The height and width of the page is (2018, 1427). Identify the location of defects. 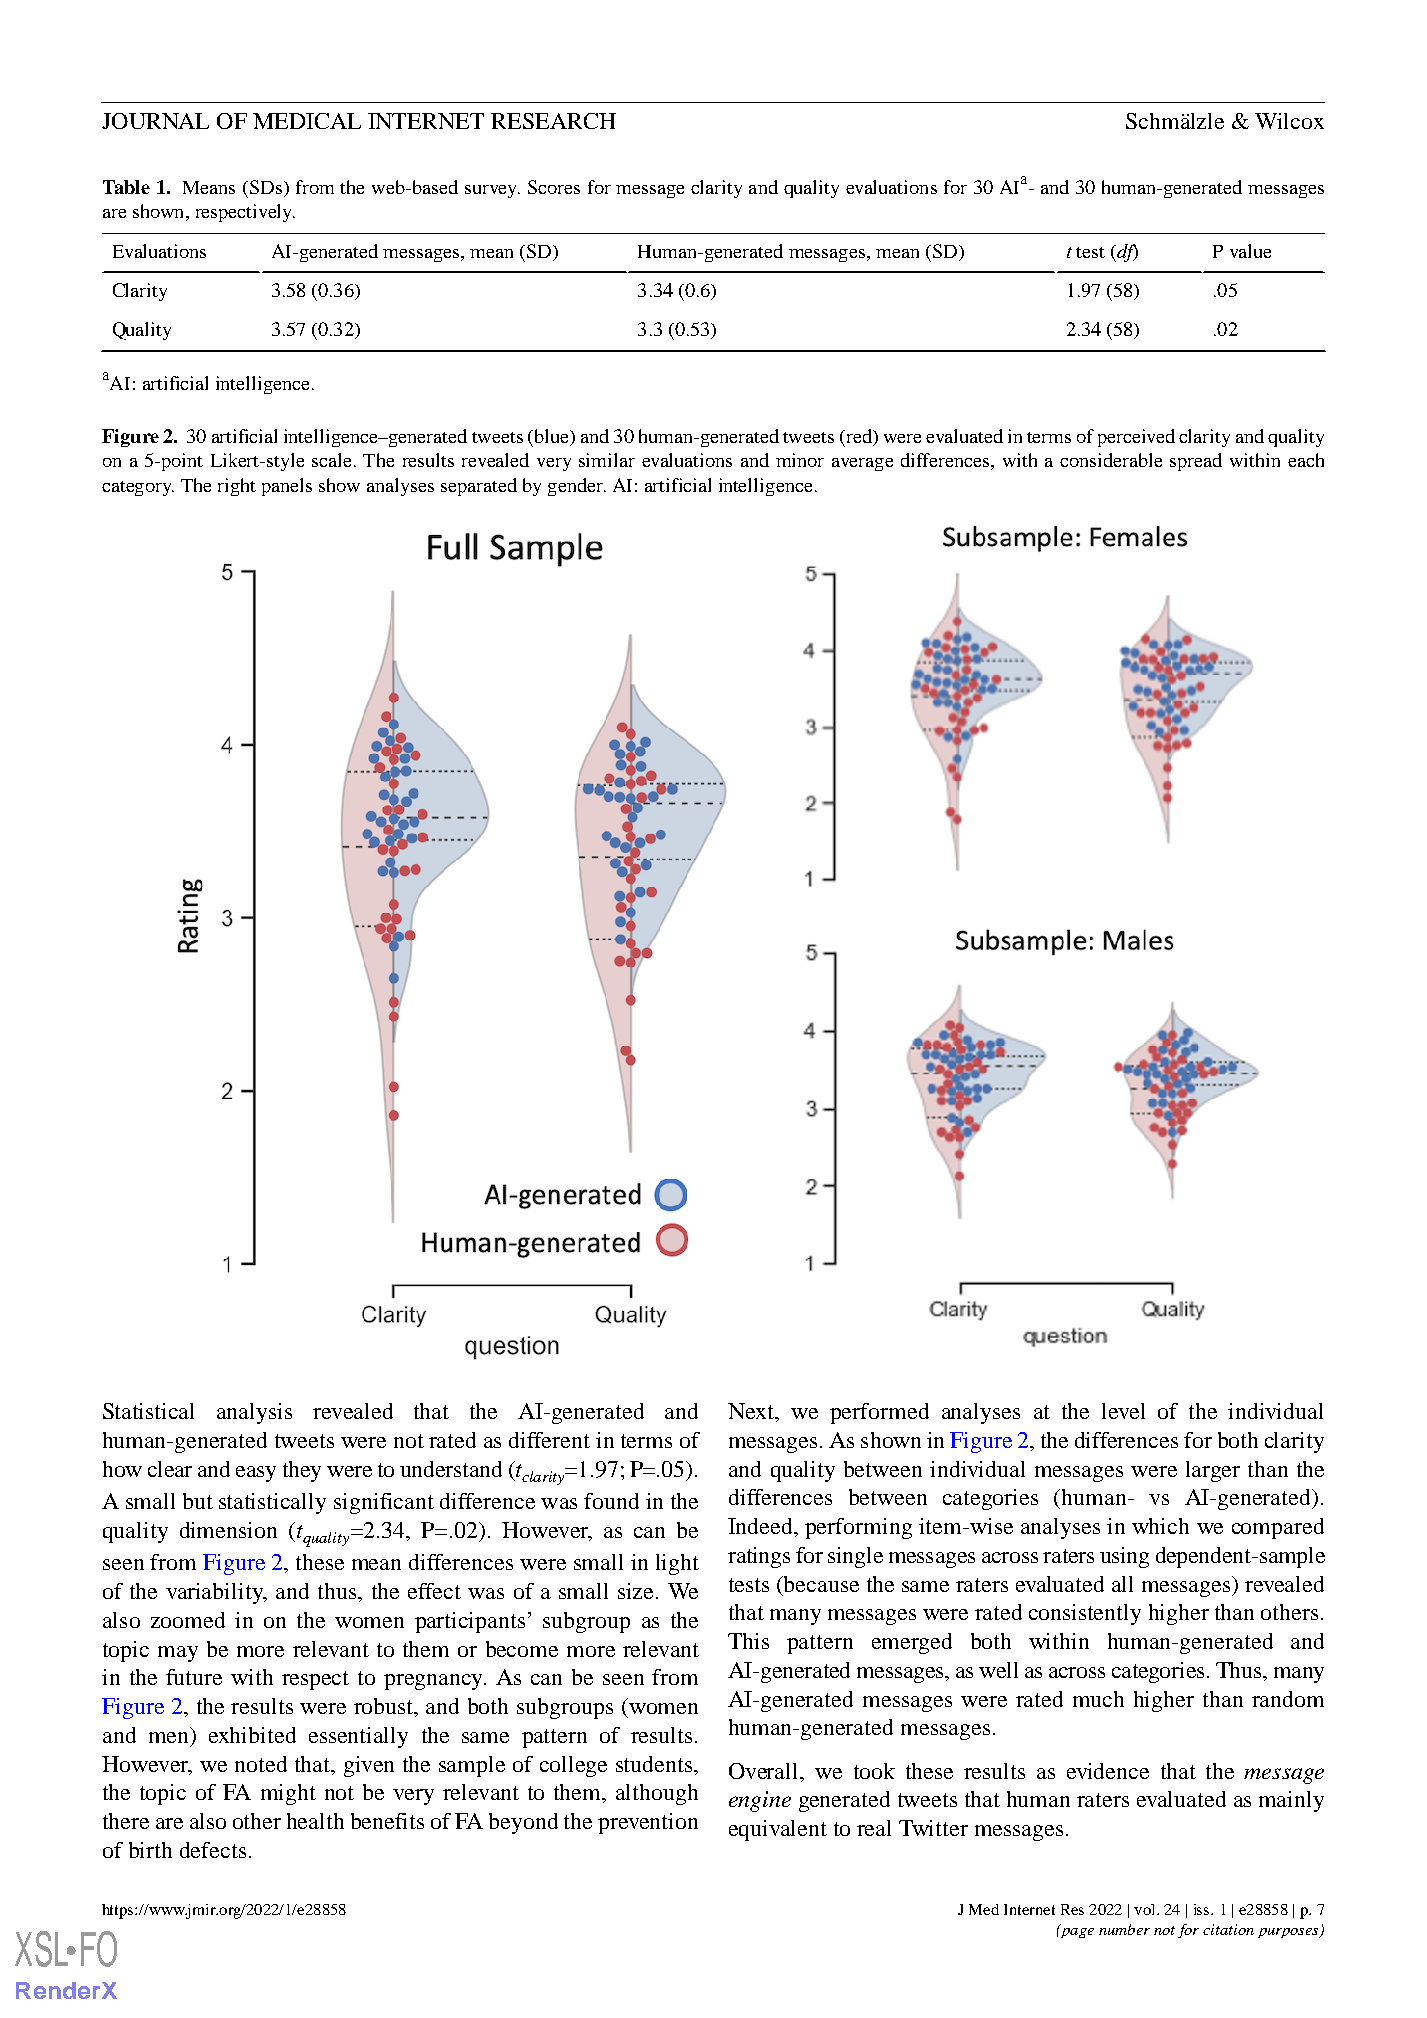
(213, 1850).
